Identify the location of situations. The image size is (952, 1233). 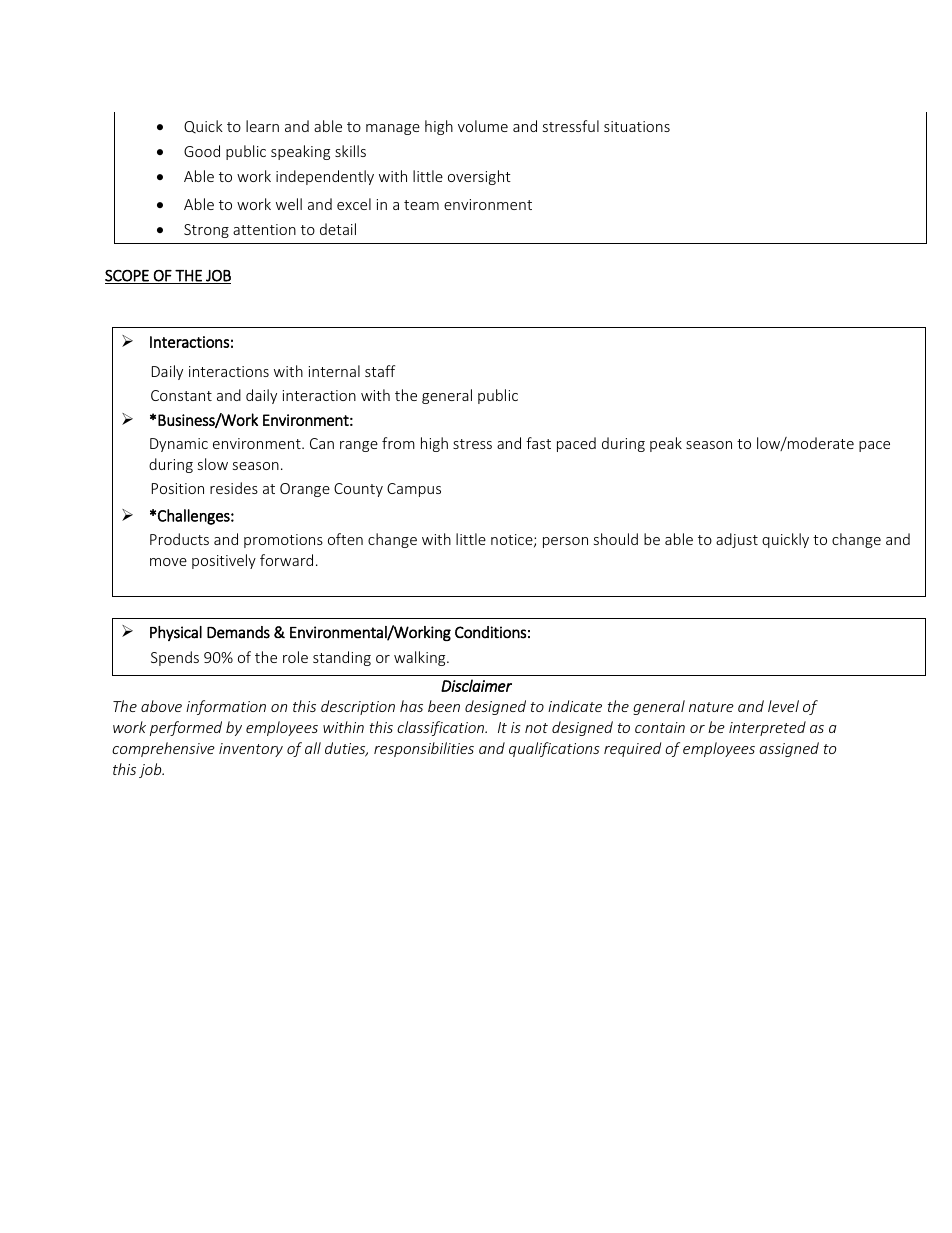
(637, 126).
